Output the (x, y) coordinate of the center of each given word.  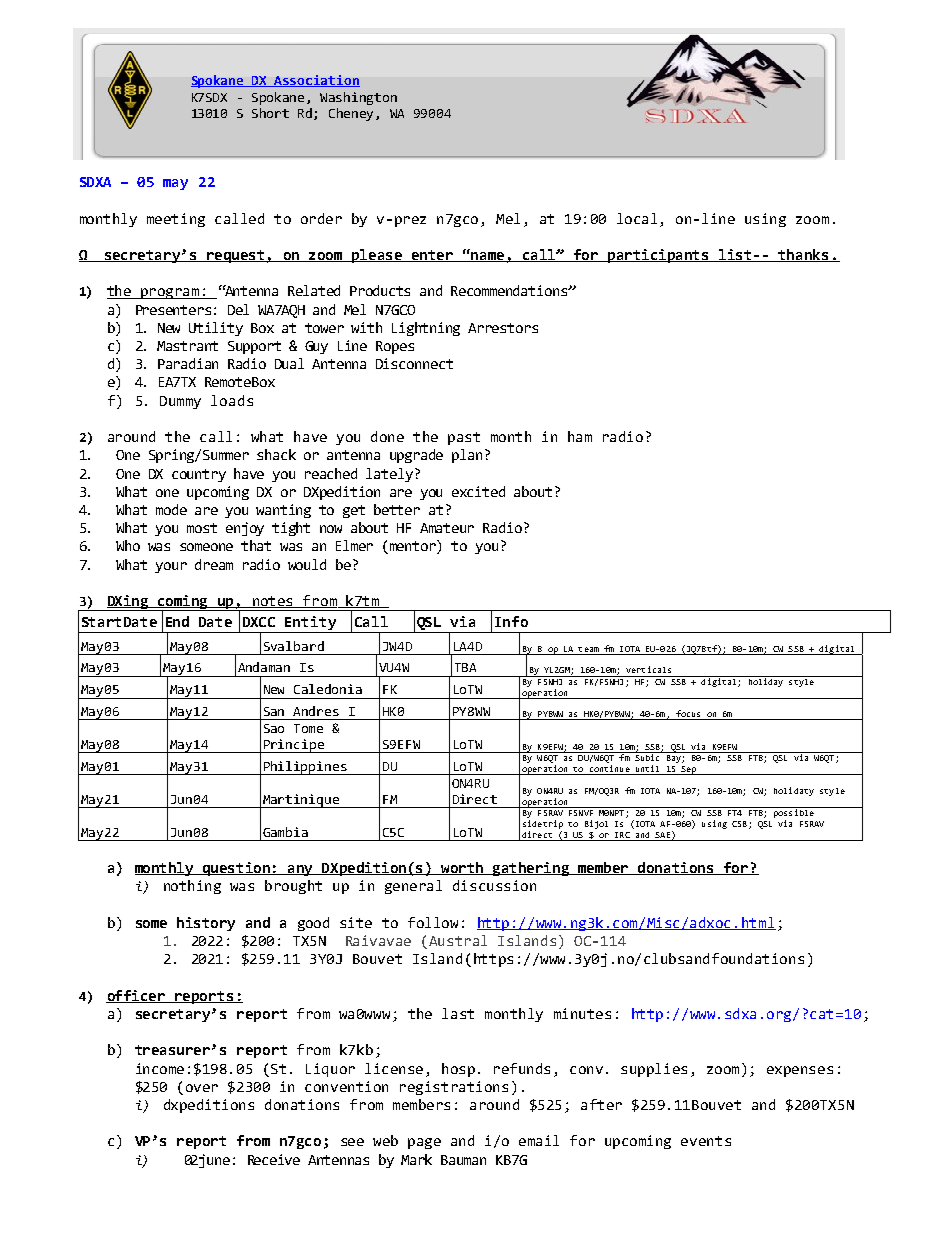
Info (511, 621)
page (424, 1143)
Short (270, 113)
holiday (766, 681)
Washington (358, 98)
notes (273, 602)
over (202, 1088)
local (637, 218)
